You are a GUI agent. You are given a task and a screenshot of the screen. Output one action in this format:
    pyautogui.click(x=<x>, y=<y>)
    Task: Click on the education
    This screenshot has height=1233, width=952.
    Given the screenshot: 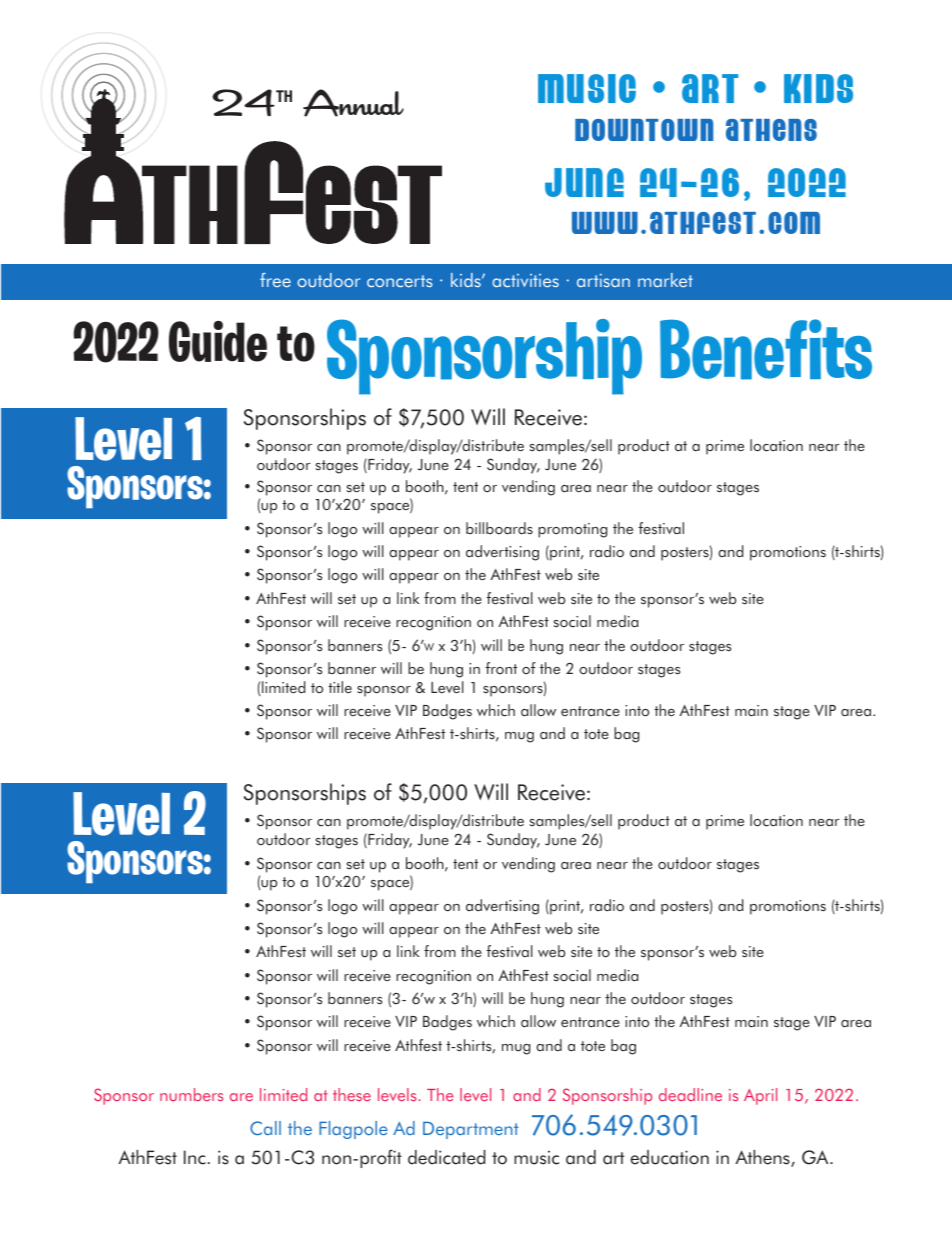 What is the action you would take?
    pyautogui.click(x=669, y=1157)
